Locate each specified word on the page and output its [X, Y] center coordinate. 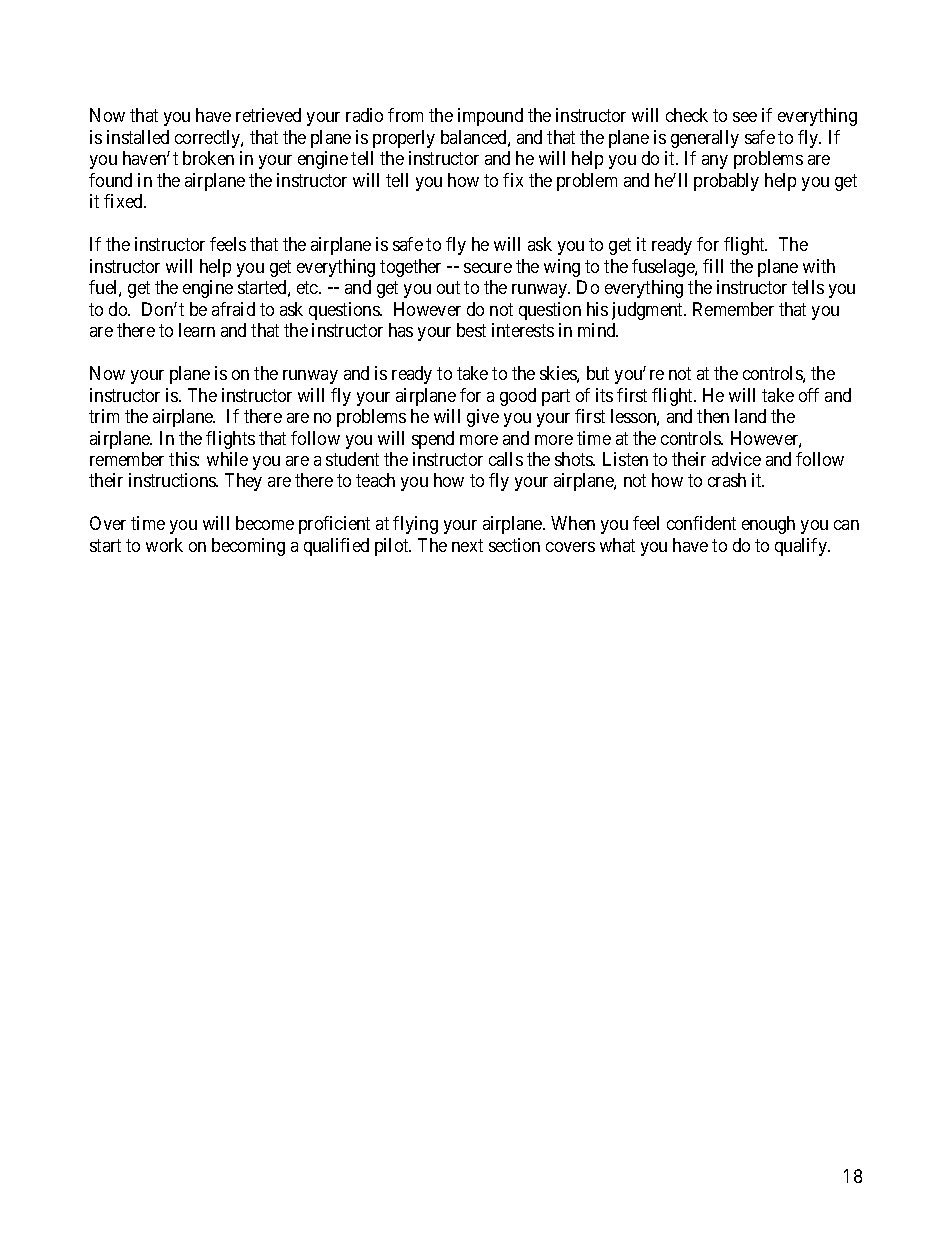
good [518, 397]
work [164, 545]
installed [138, 137]
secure [488, 268]
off [809, 395]
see [745, 117]
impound [490, 117]
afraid [233, 309]
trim [104, 416]
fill [713, 266]
